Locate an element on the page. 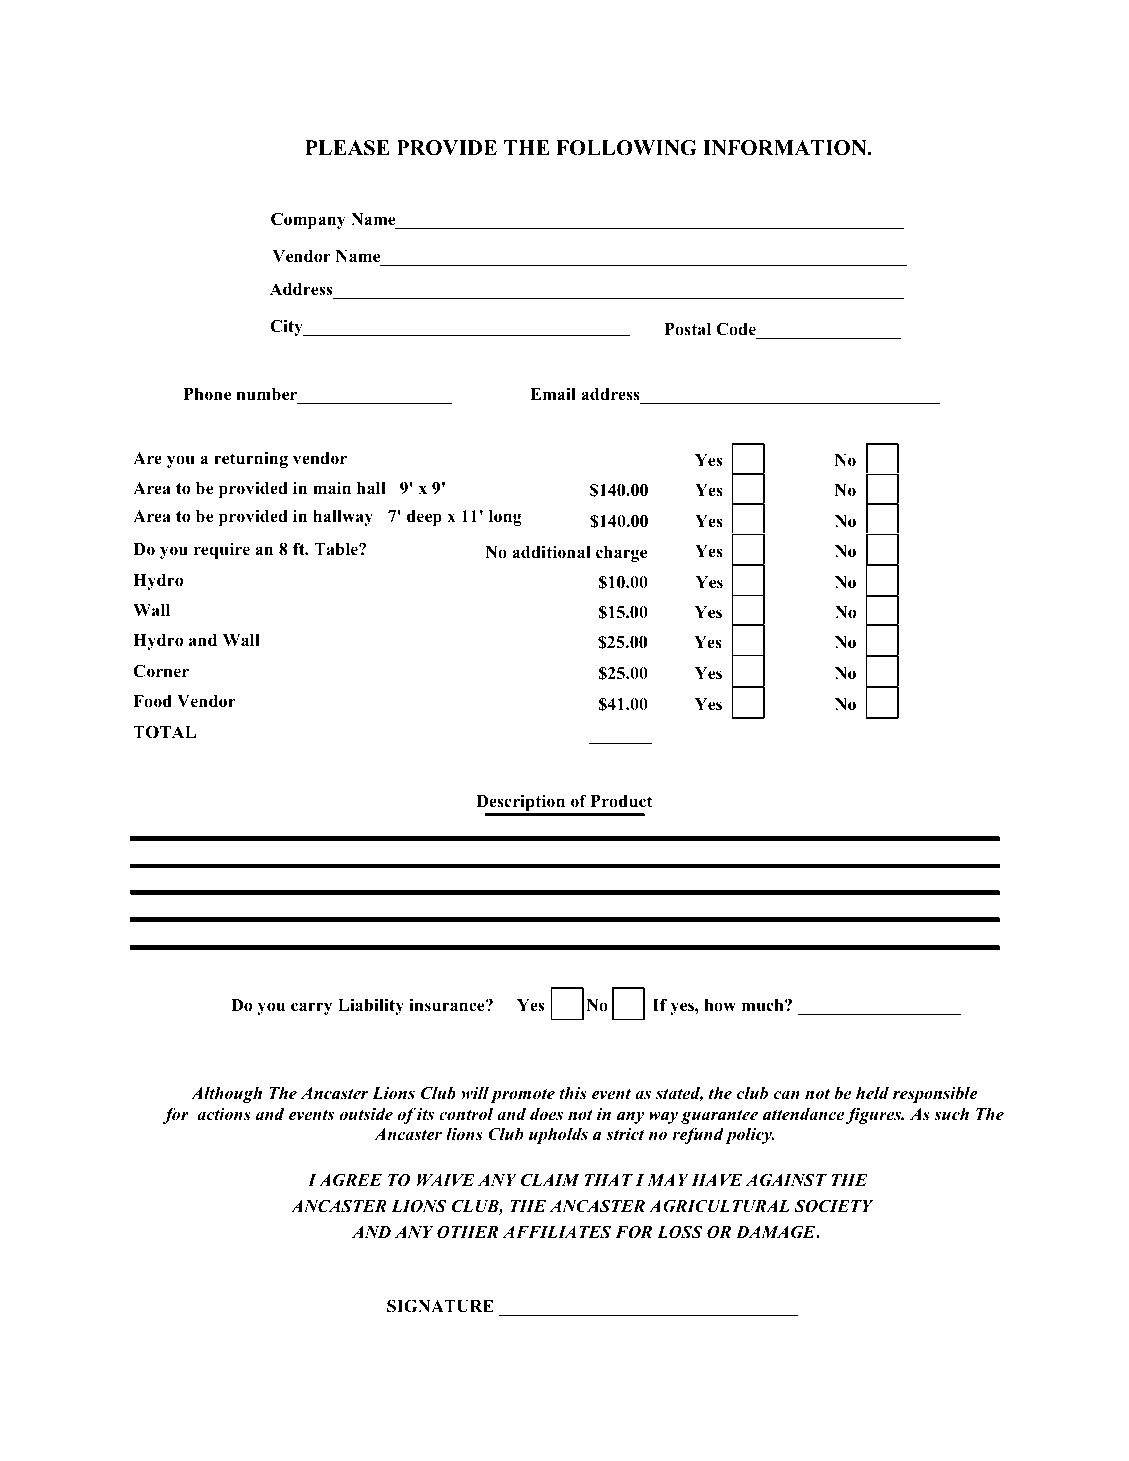 Image resolution: width=1129 pixels, height=1461 pixels. TOTAL is located at coordinates (164, 732).
